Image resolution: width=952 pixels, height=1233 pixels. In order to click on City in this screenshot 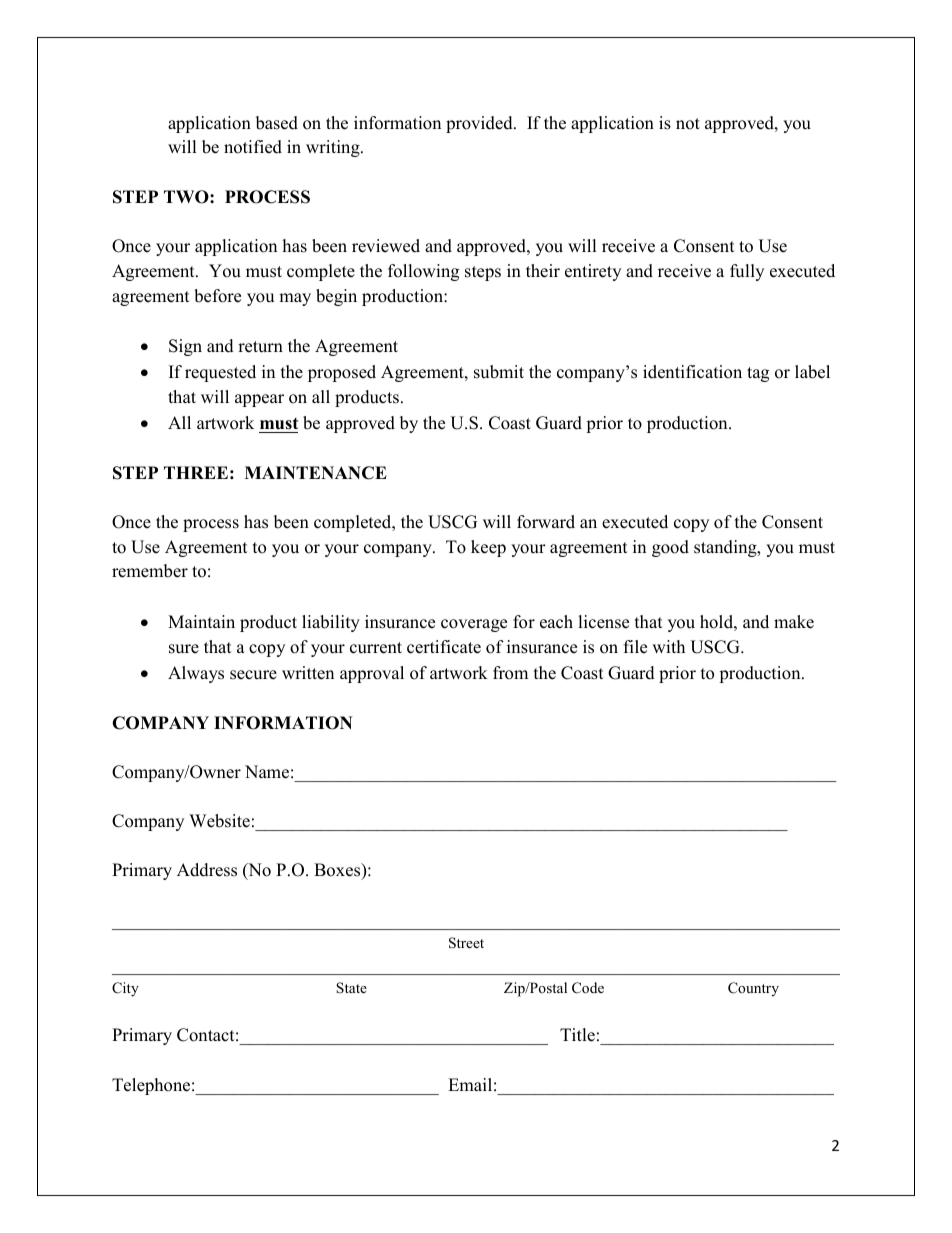, I will do `click(125, 989)`.
